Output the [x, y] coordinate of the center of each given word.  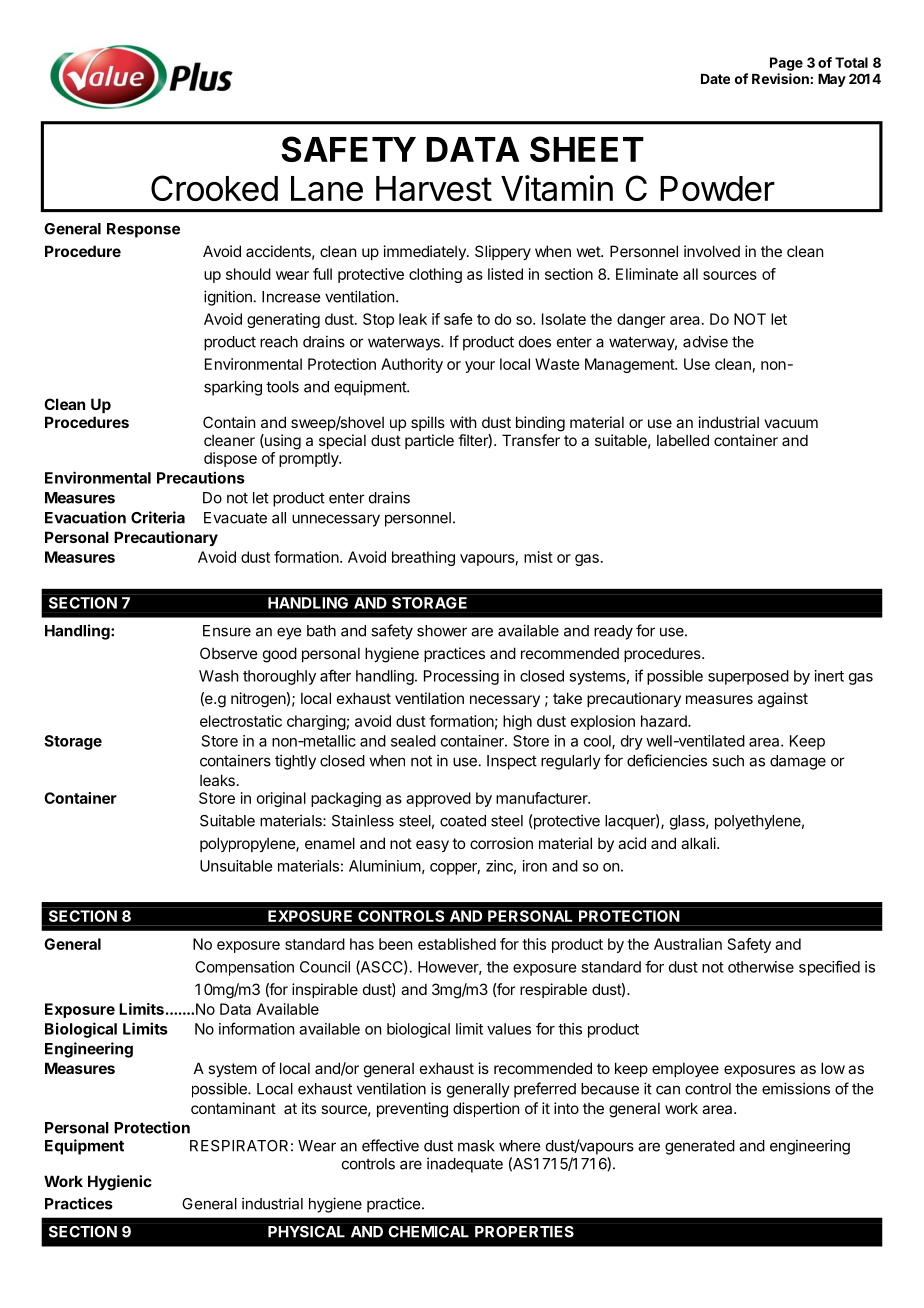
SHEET [587, 149]
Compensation [244, 968]
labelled [683, 440]
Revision [780, 78]
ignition [228, 298]
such [728, 761]
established [457, 944]
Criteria [158, 517]
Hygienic [120, 1183]
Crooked [214, 188]
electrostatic [241, 721]
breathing [423, 558]
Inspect [512, 762]
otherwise [761, 967]
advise [705, 341]
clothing [435, 275]
